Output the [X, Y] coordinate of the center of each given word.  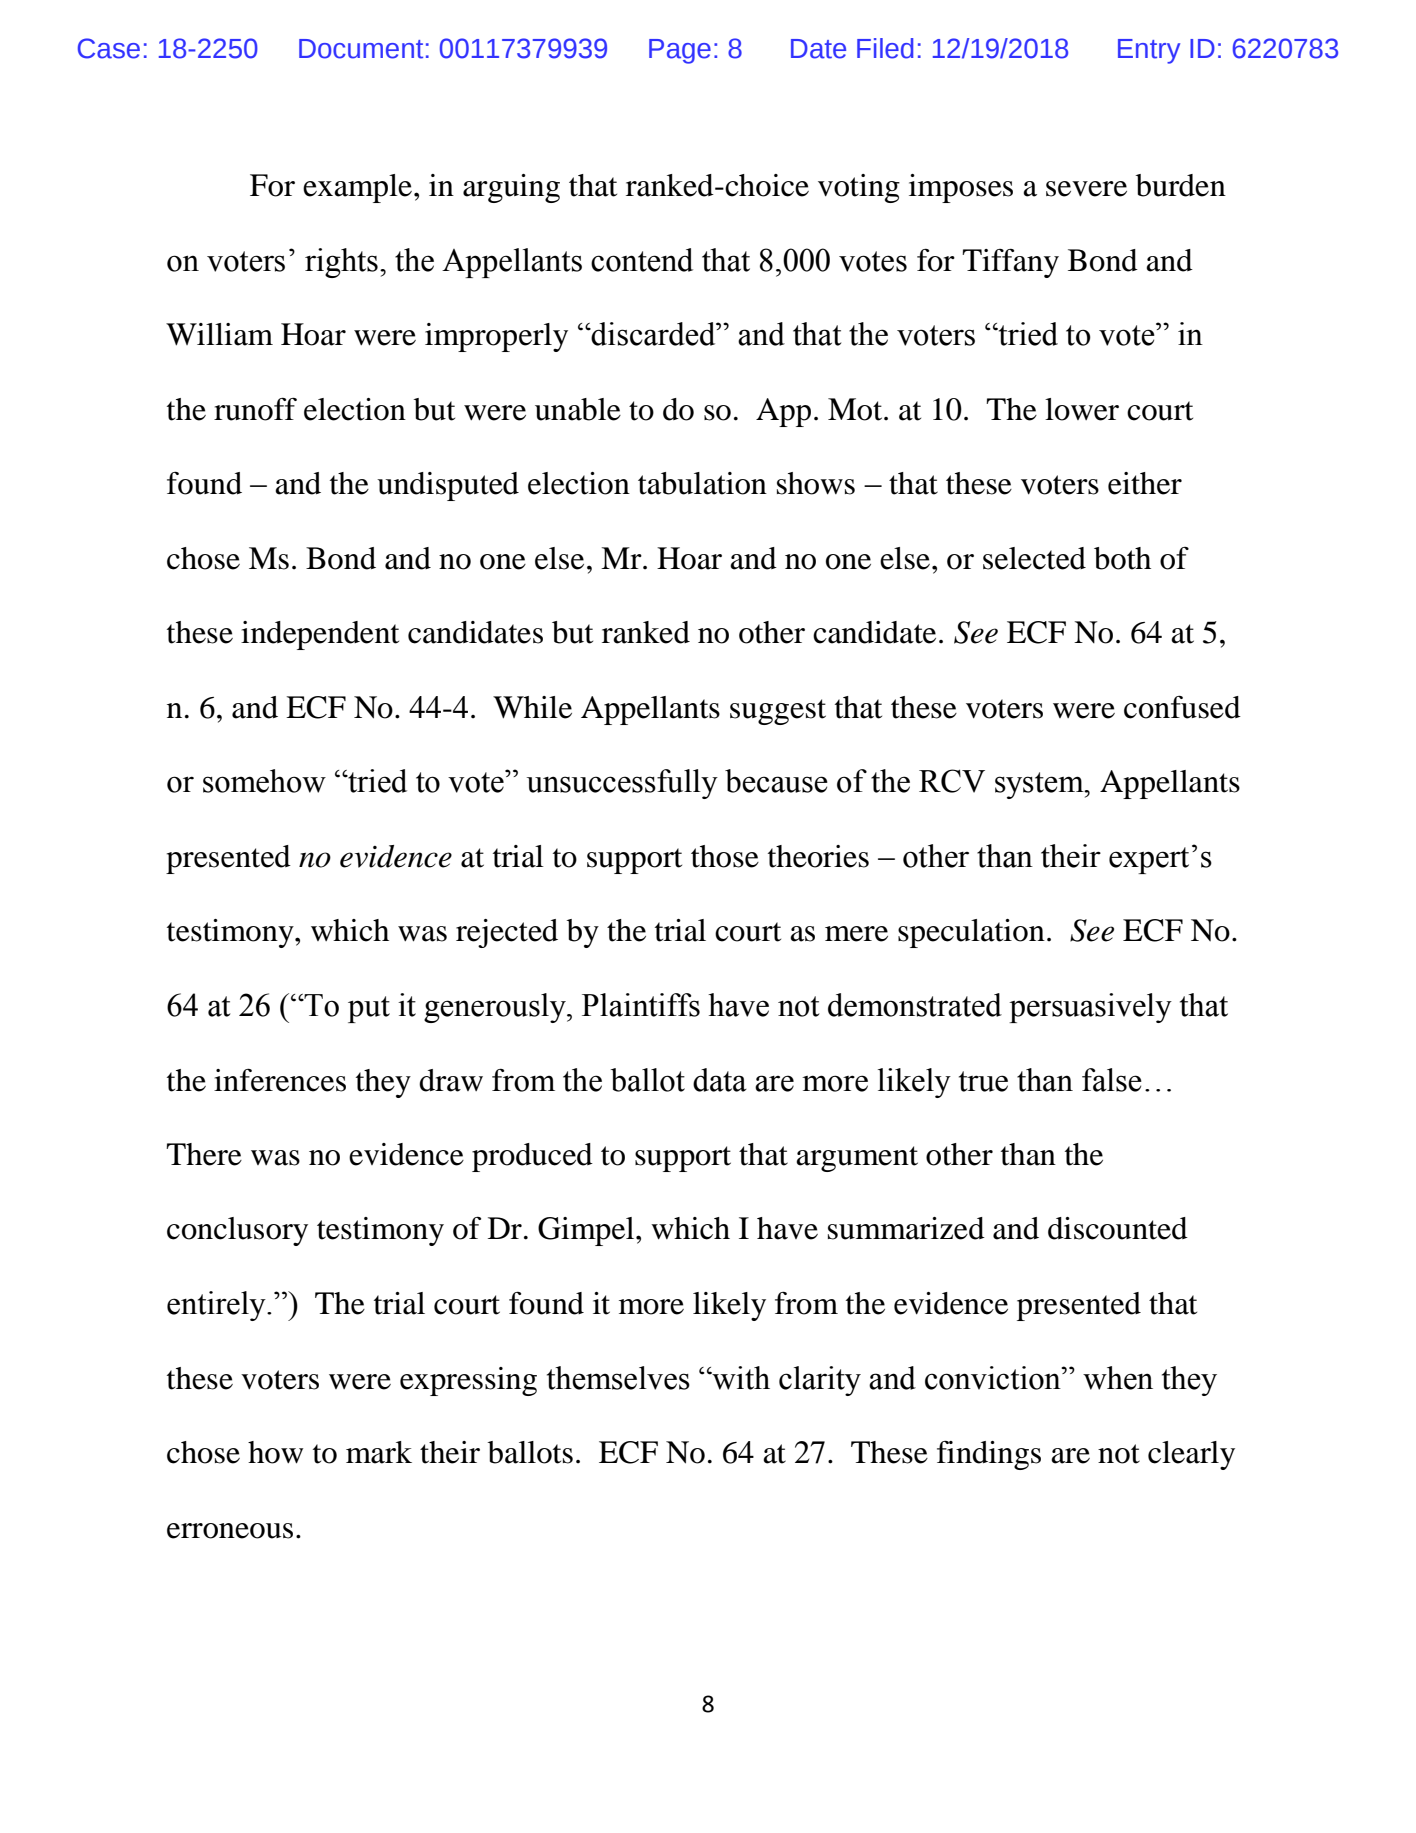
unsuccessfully [622, 784]
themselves [618, 1378]
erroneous [230, 1531]
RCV [952, 781]
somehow [264, 781]
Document [361, 49]
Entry [1149, 51]
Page [680, 51]
